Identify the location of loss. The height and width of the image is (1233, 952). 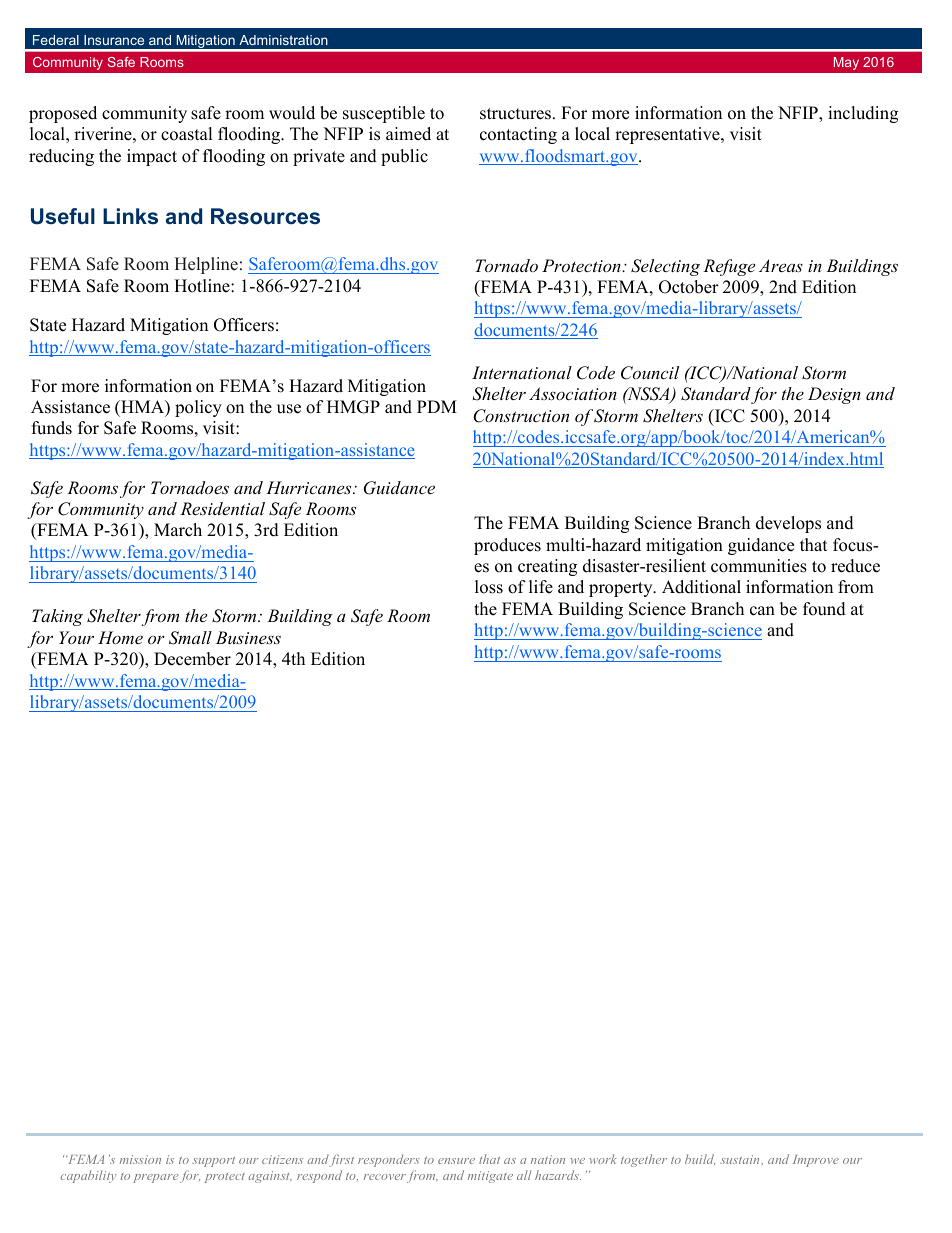
(489, 587).
